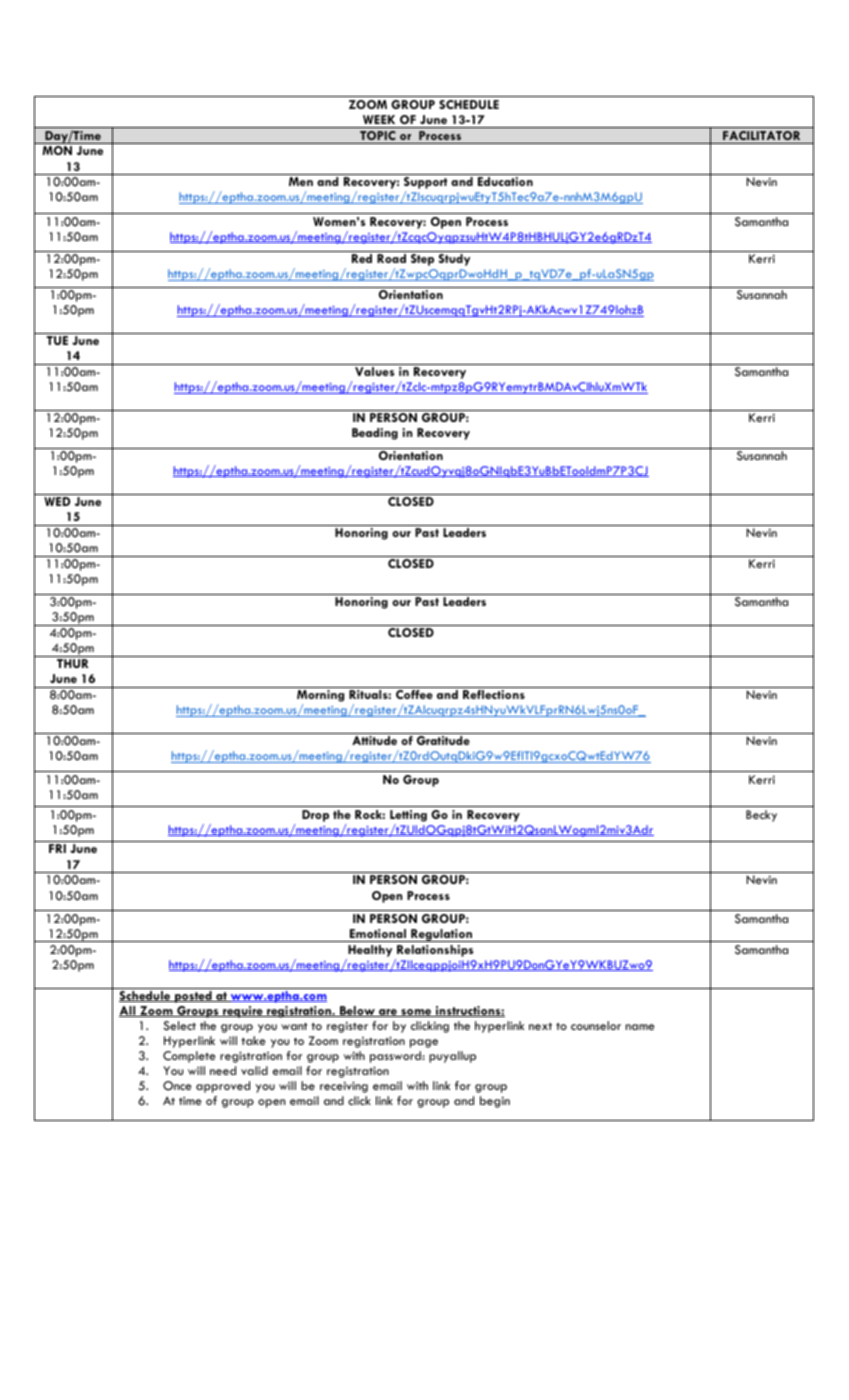 The image size is (849, 1400). Describe the element at coordinates (414, 694) in the screenshot. I see `Coffee` at that location.
